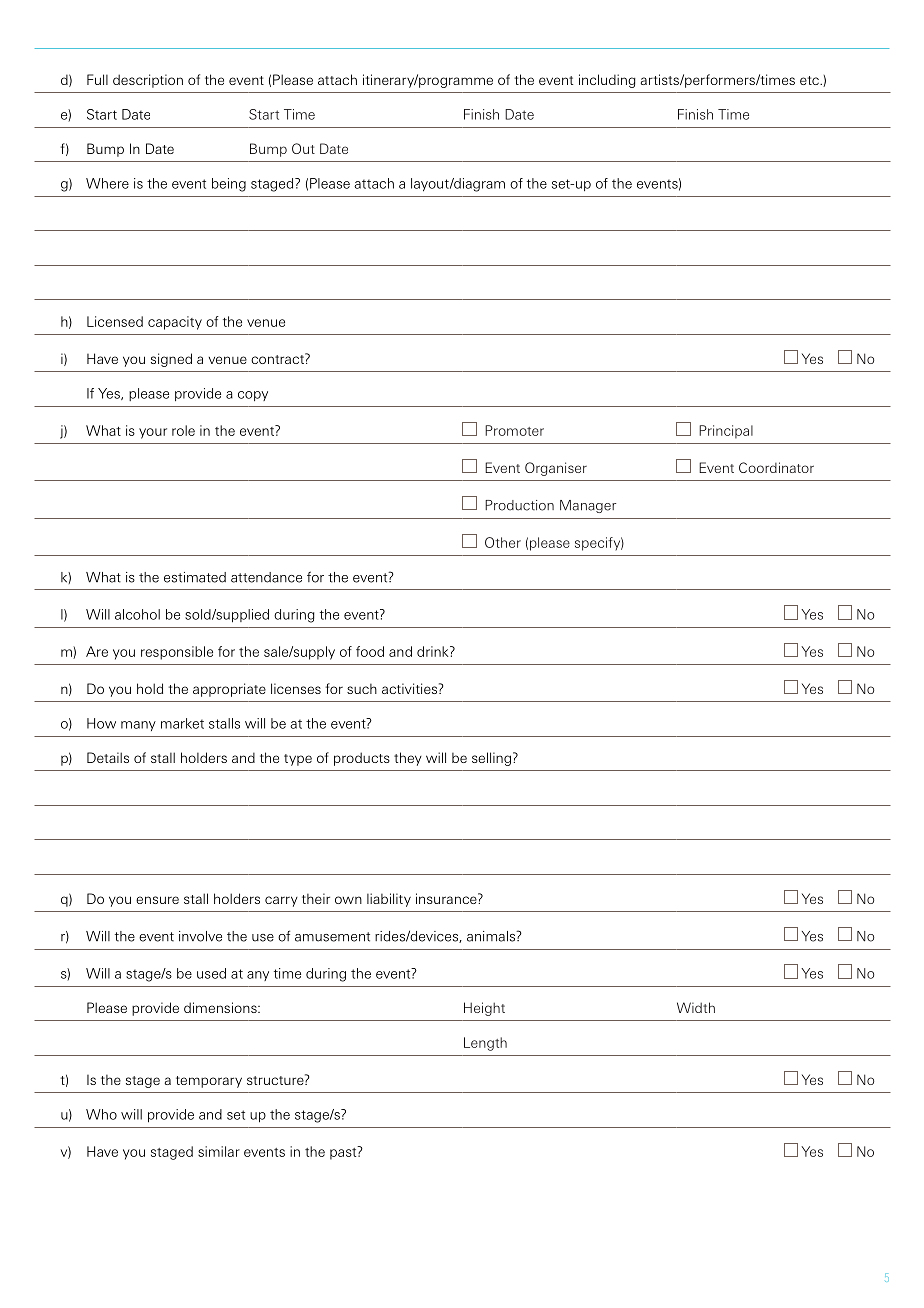 The width and height of the screenshot is (924, 1308). What do you see at coordinates (607, 81) in the screenshot?
I see `including` at bounding box center [607, 81].
